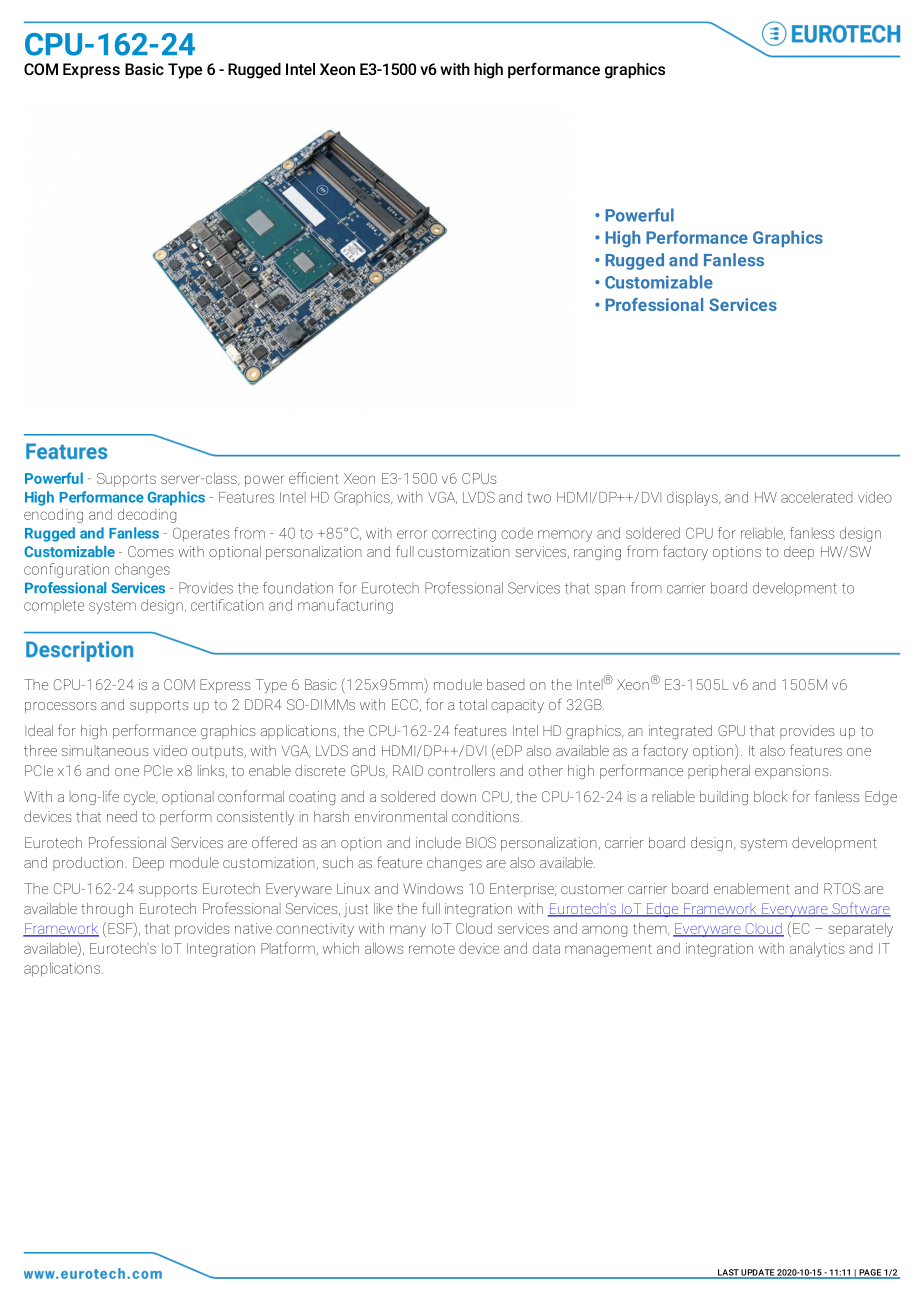 The width and height of the screenshot is (924, 1308). What do you see at coordinates (473, 704) in the screenshot?
I see `total` at bounding box center [473, 704].
